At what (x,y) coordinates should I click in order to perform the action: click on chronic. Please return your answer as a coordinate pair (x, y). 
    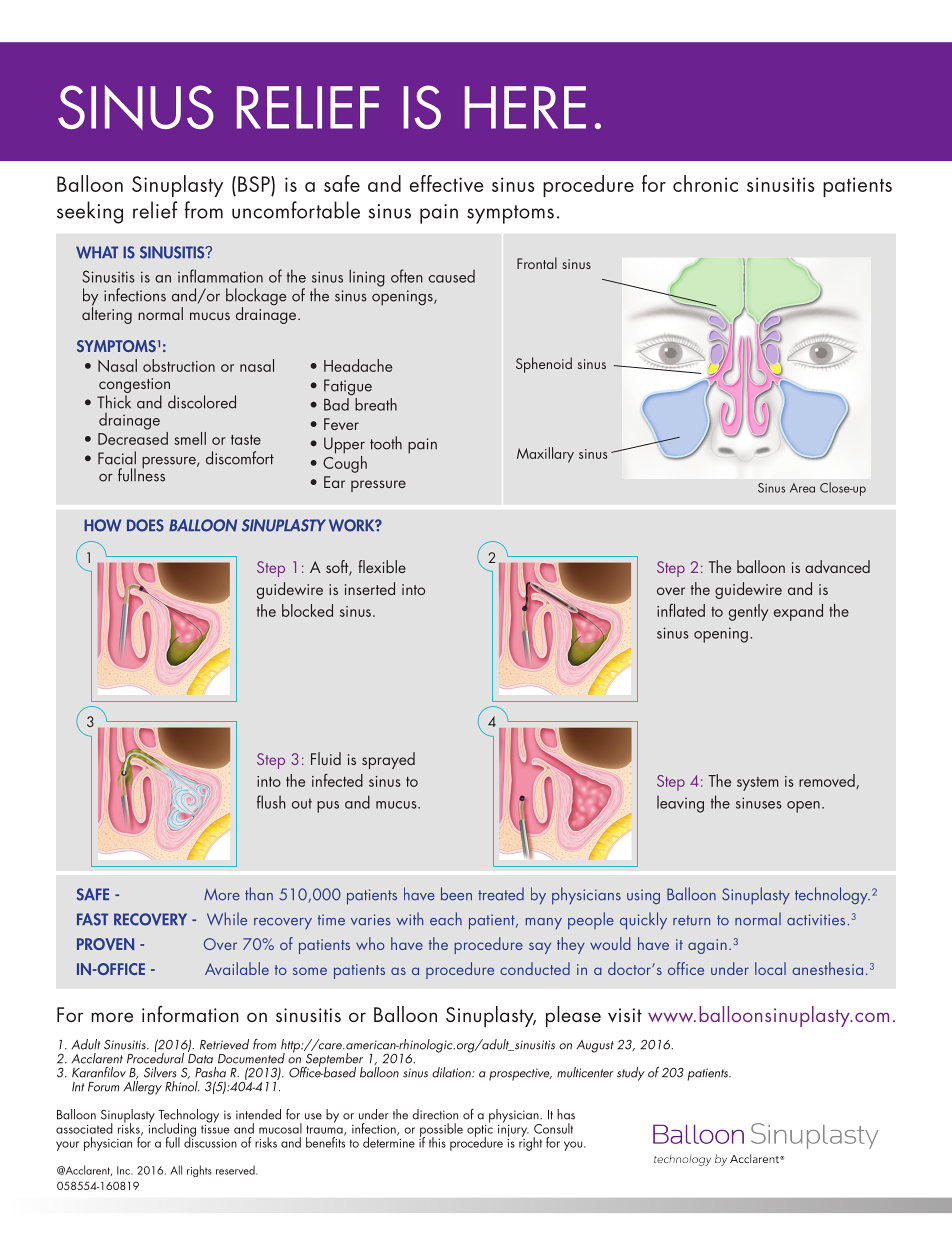
    Looking at the image, I should click on (705, 183).
